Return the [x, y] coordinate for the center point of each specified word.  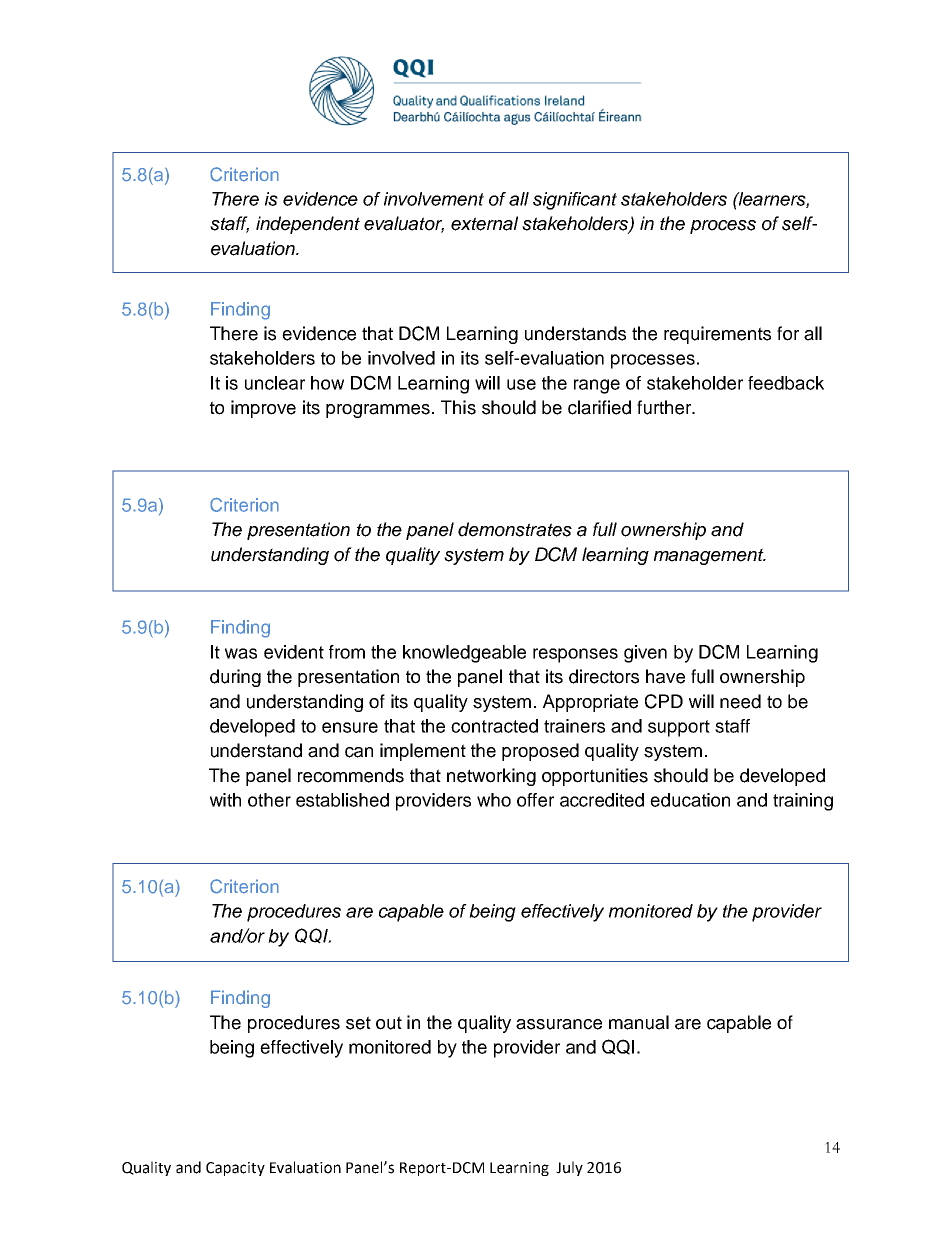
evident [294, 652]
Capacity [235, 1169]
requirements [717, 335]
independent [308, 225]
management [710, 556]
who [494, 800]
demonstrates [515, 529]
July [569, 1168]
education [690, 800]
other [269, 800]
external [484, 223]
